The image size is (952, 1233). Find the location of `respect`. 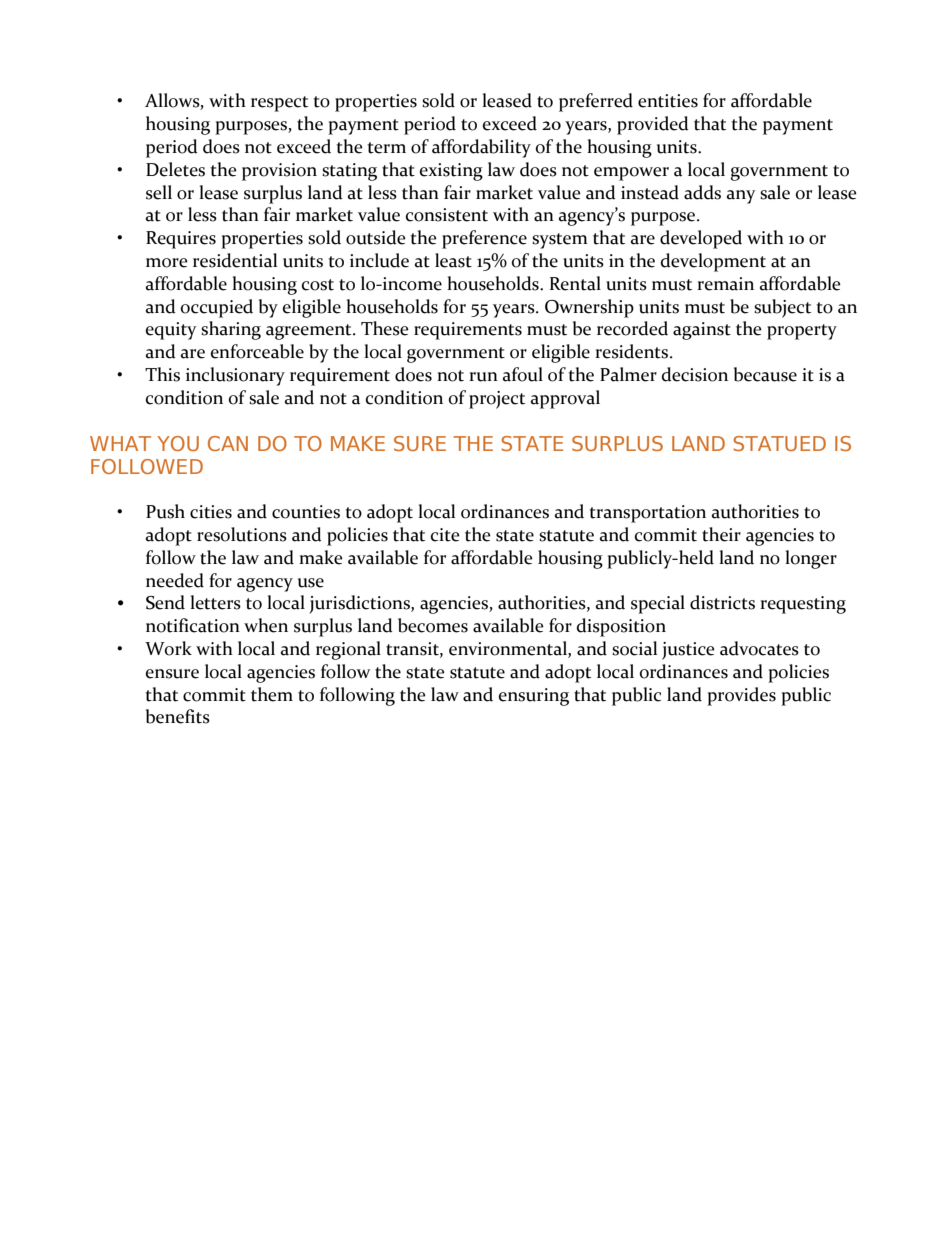

respect is located at coordinates (279, 104).
